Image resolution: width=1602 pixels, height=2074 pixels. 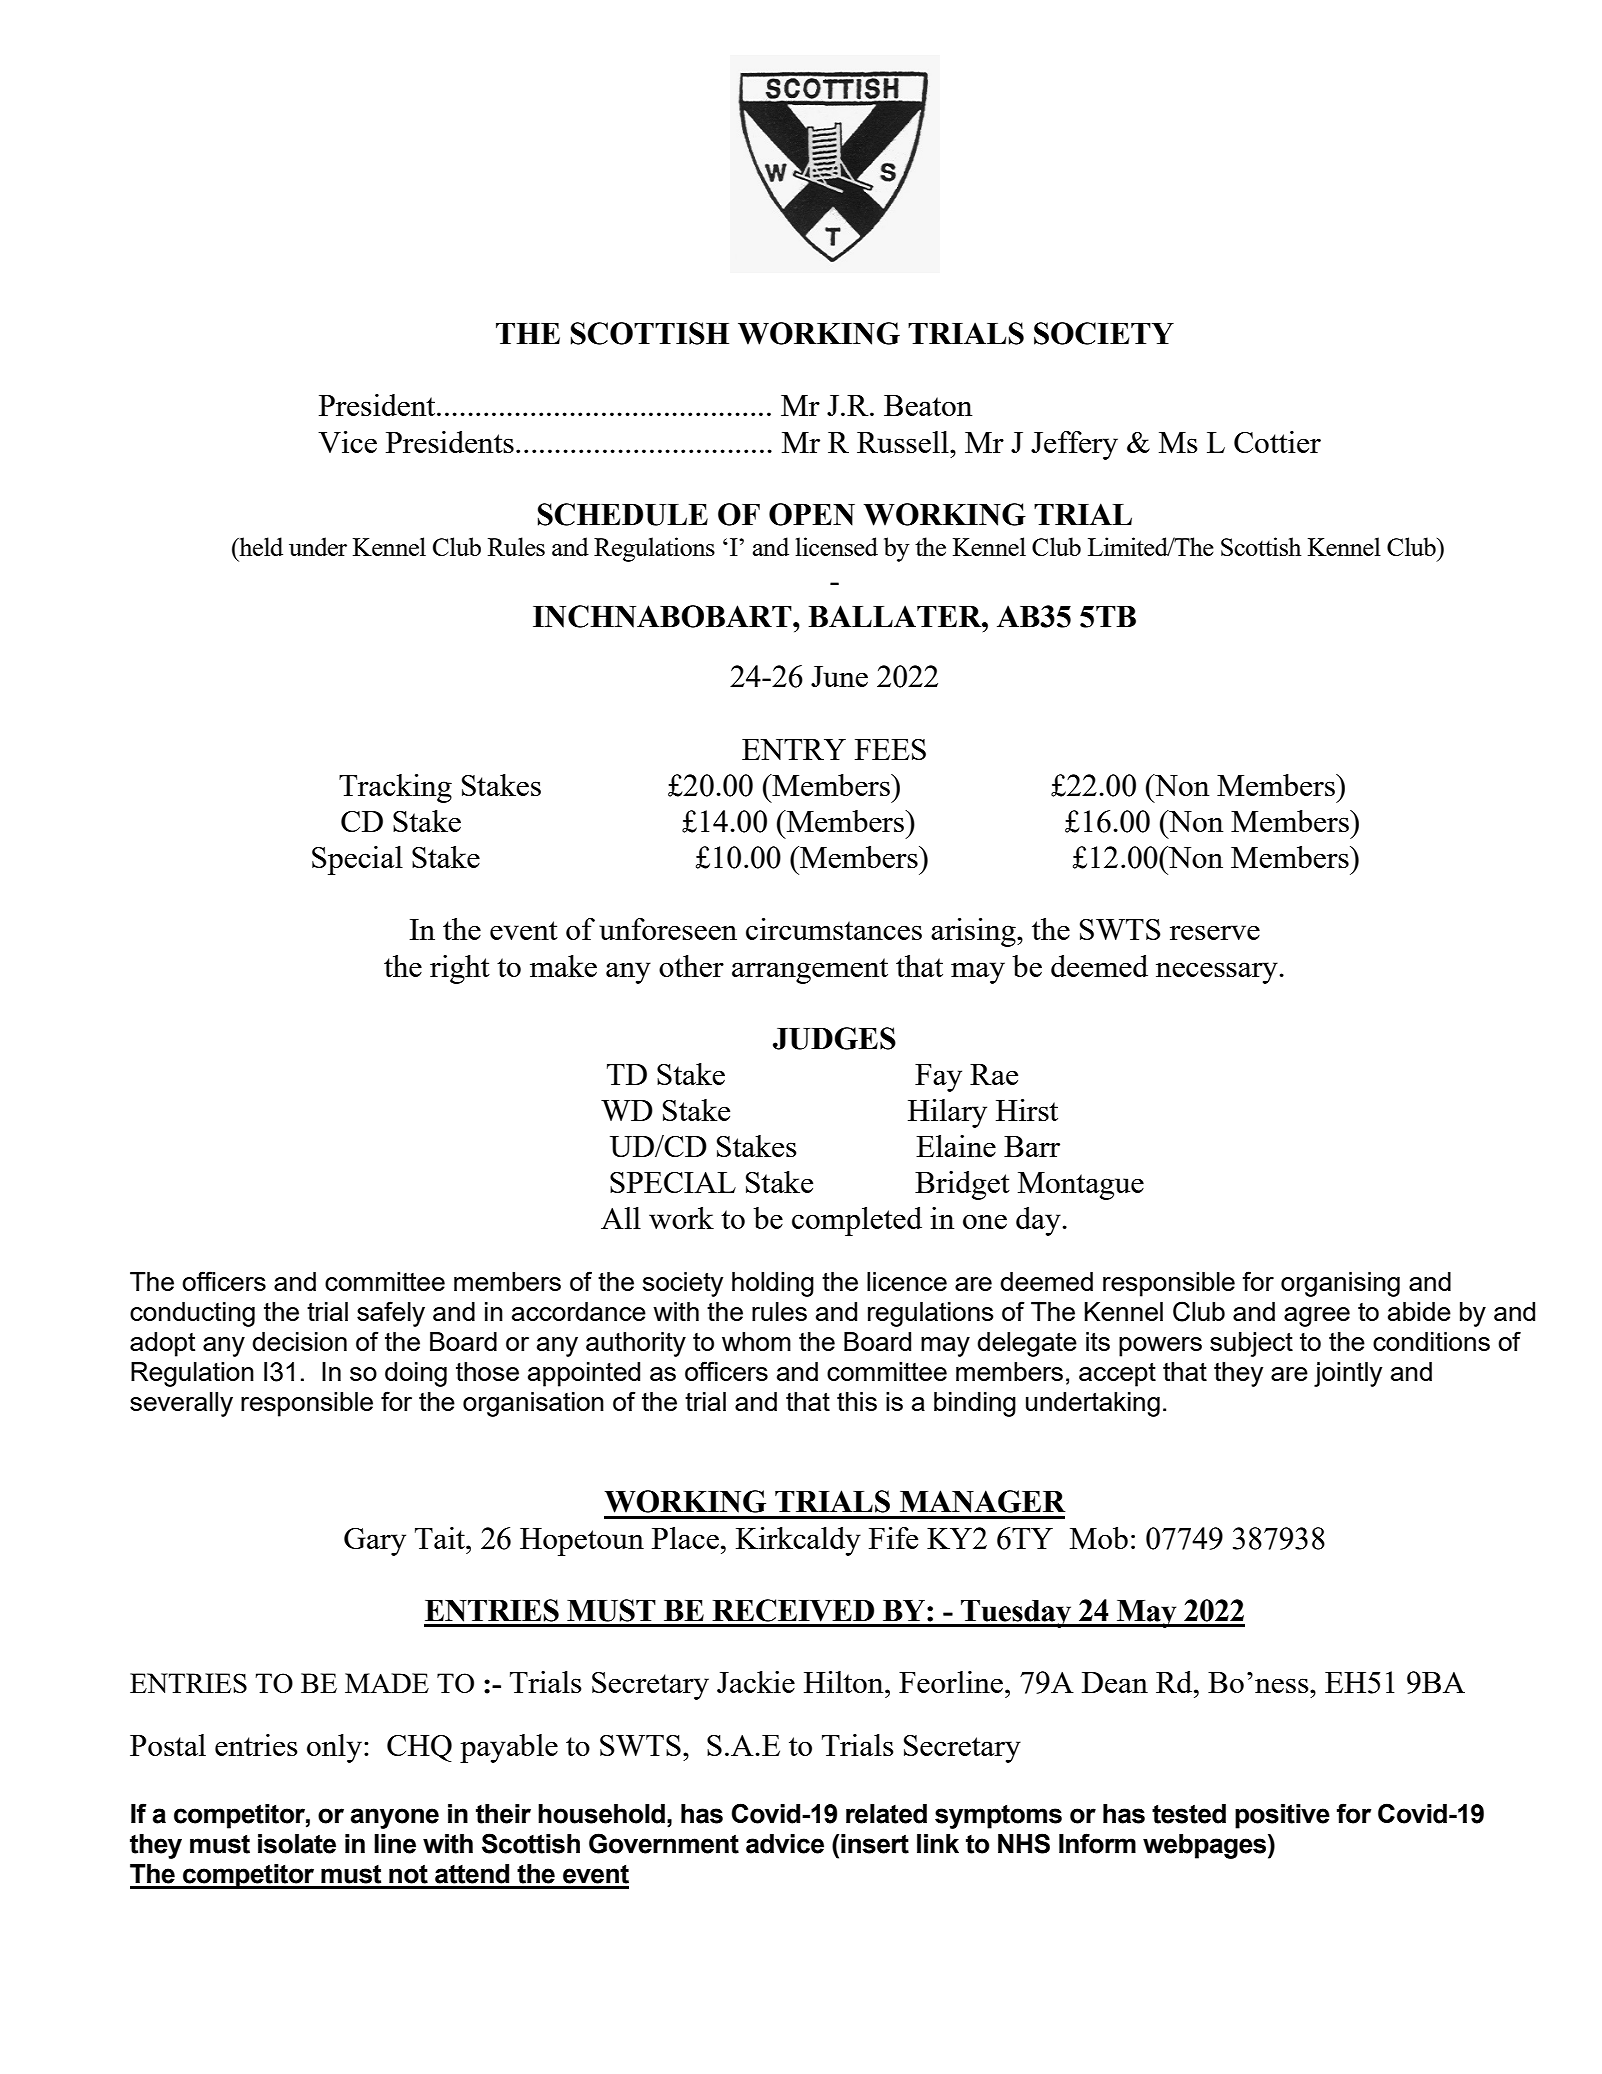 I want to click on isolate, so click(x=297, y=1844).
